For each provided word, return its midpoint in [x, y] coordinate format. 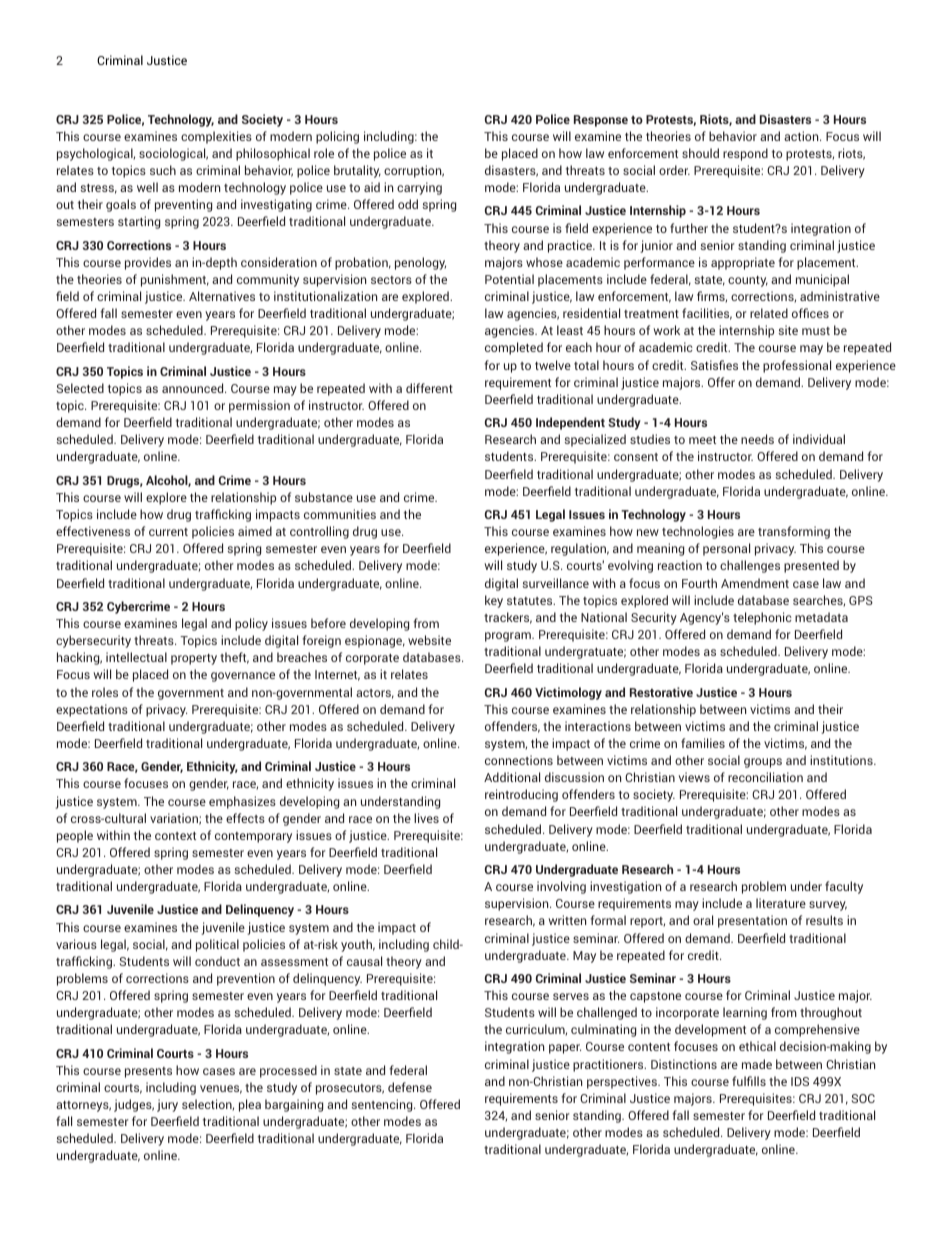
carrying [419, 188]
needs [757, 439]
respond [745, 154]
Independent [570, 423]
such [163, 170]
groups [763, 763]
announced [194, 388]
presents [148, 1072]
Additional [512, 777]
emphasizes [242, 802]
